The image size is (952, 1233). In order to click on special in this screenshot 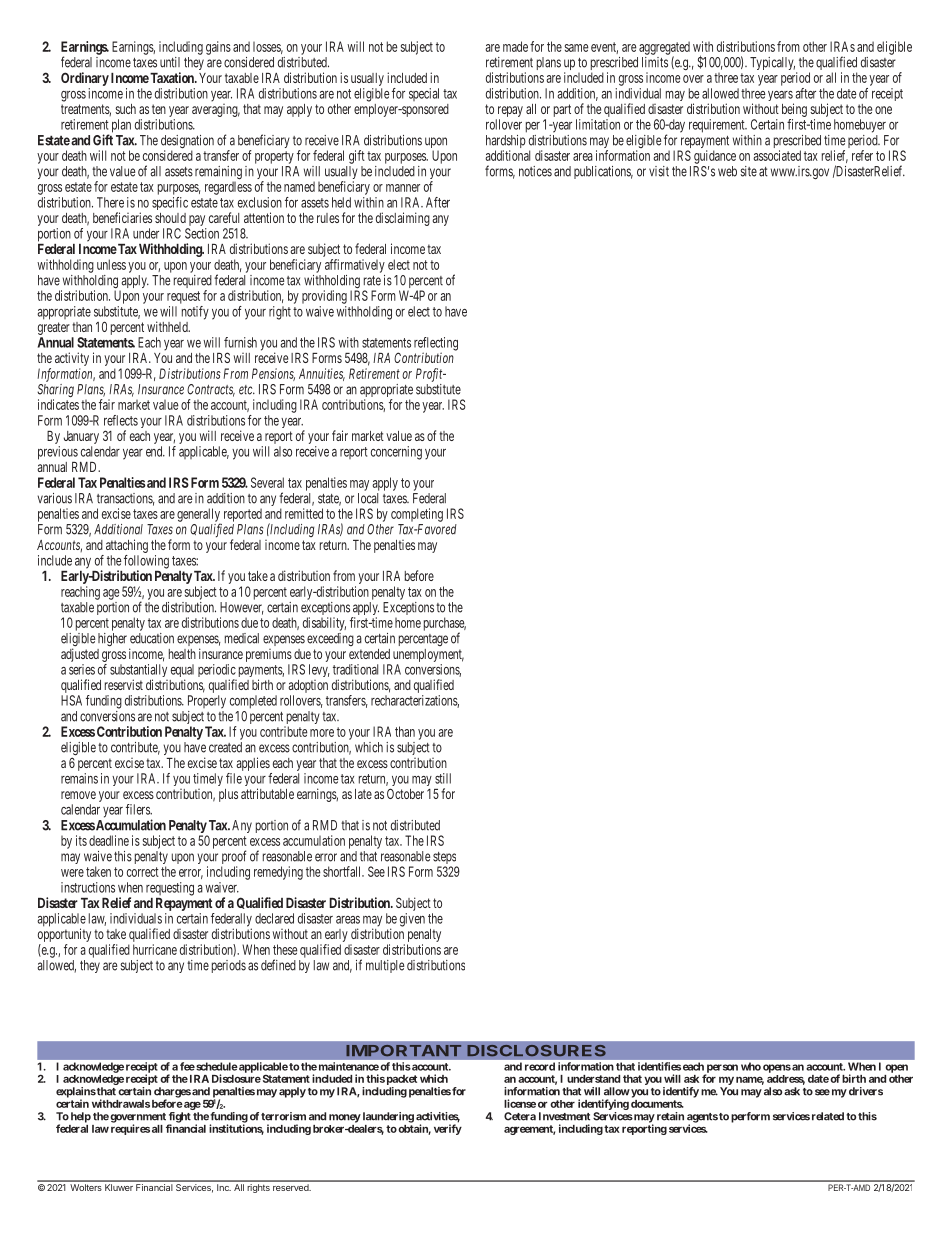, I will do `click(424, 94)`.
